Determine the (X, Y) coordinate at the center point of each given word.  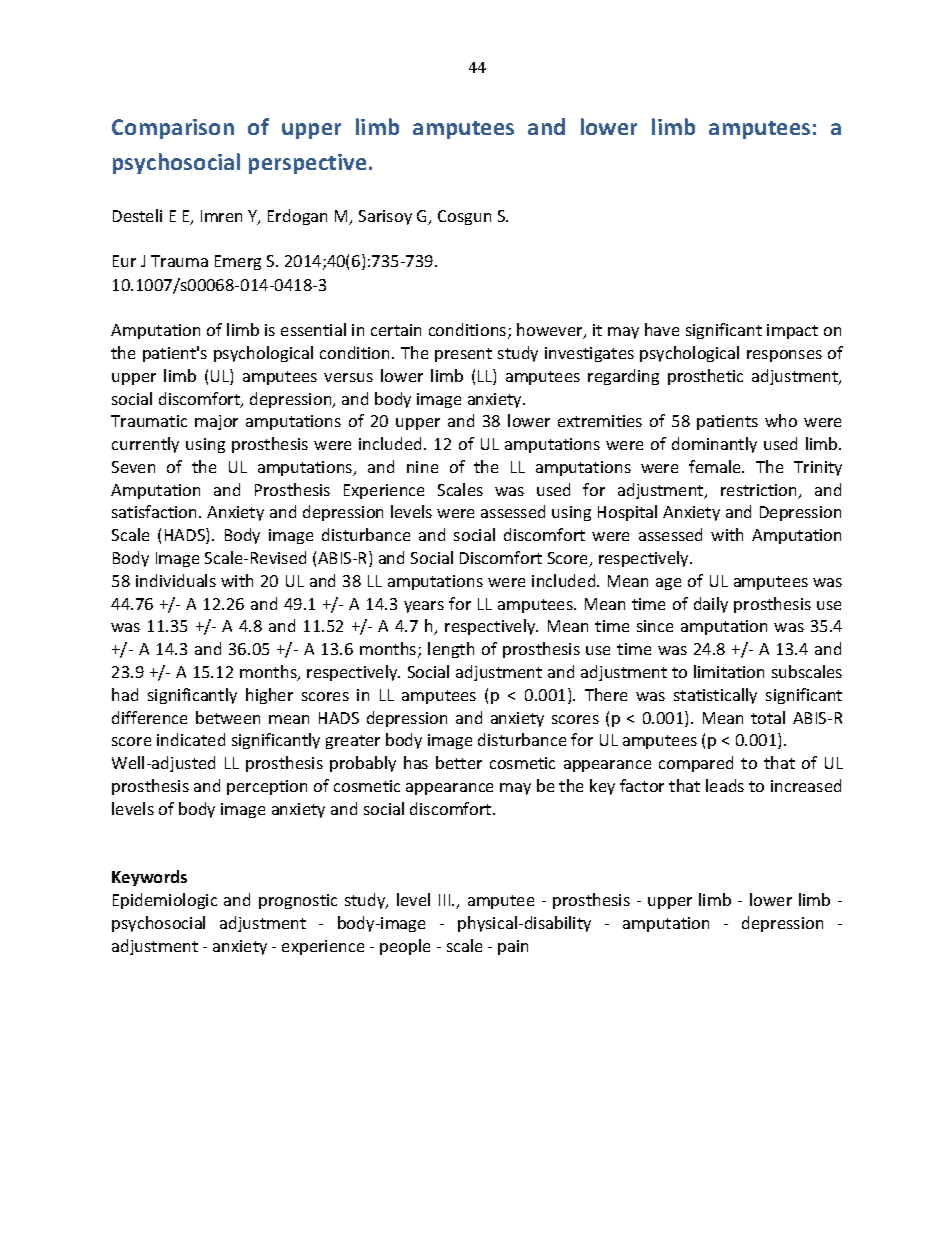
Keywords (149, 878)
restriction (760, 491)
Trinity (818, 468)
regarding (623, 377)
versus (348, 377)
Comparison (173, 129)
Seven (133, 467)
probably (363, 764)
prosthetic (705, 377)
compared (696, 764)
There (606, 694)
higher (269, 696)
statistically (715, 696)
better (459, 762)
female (716, 466)
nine (422, 467)
